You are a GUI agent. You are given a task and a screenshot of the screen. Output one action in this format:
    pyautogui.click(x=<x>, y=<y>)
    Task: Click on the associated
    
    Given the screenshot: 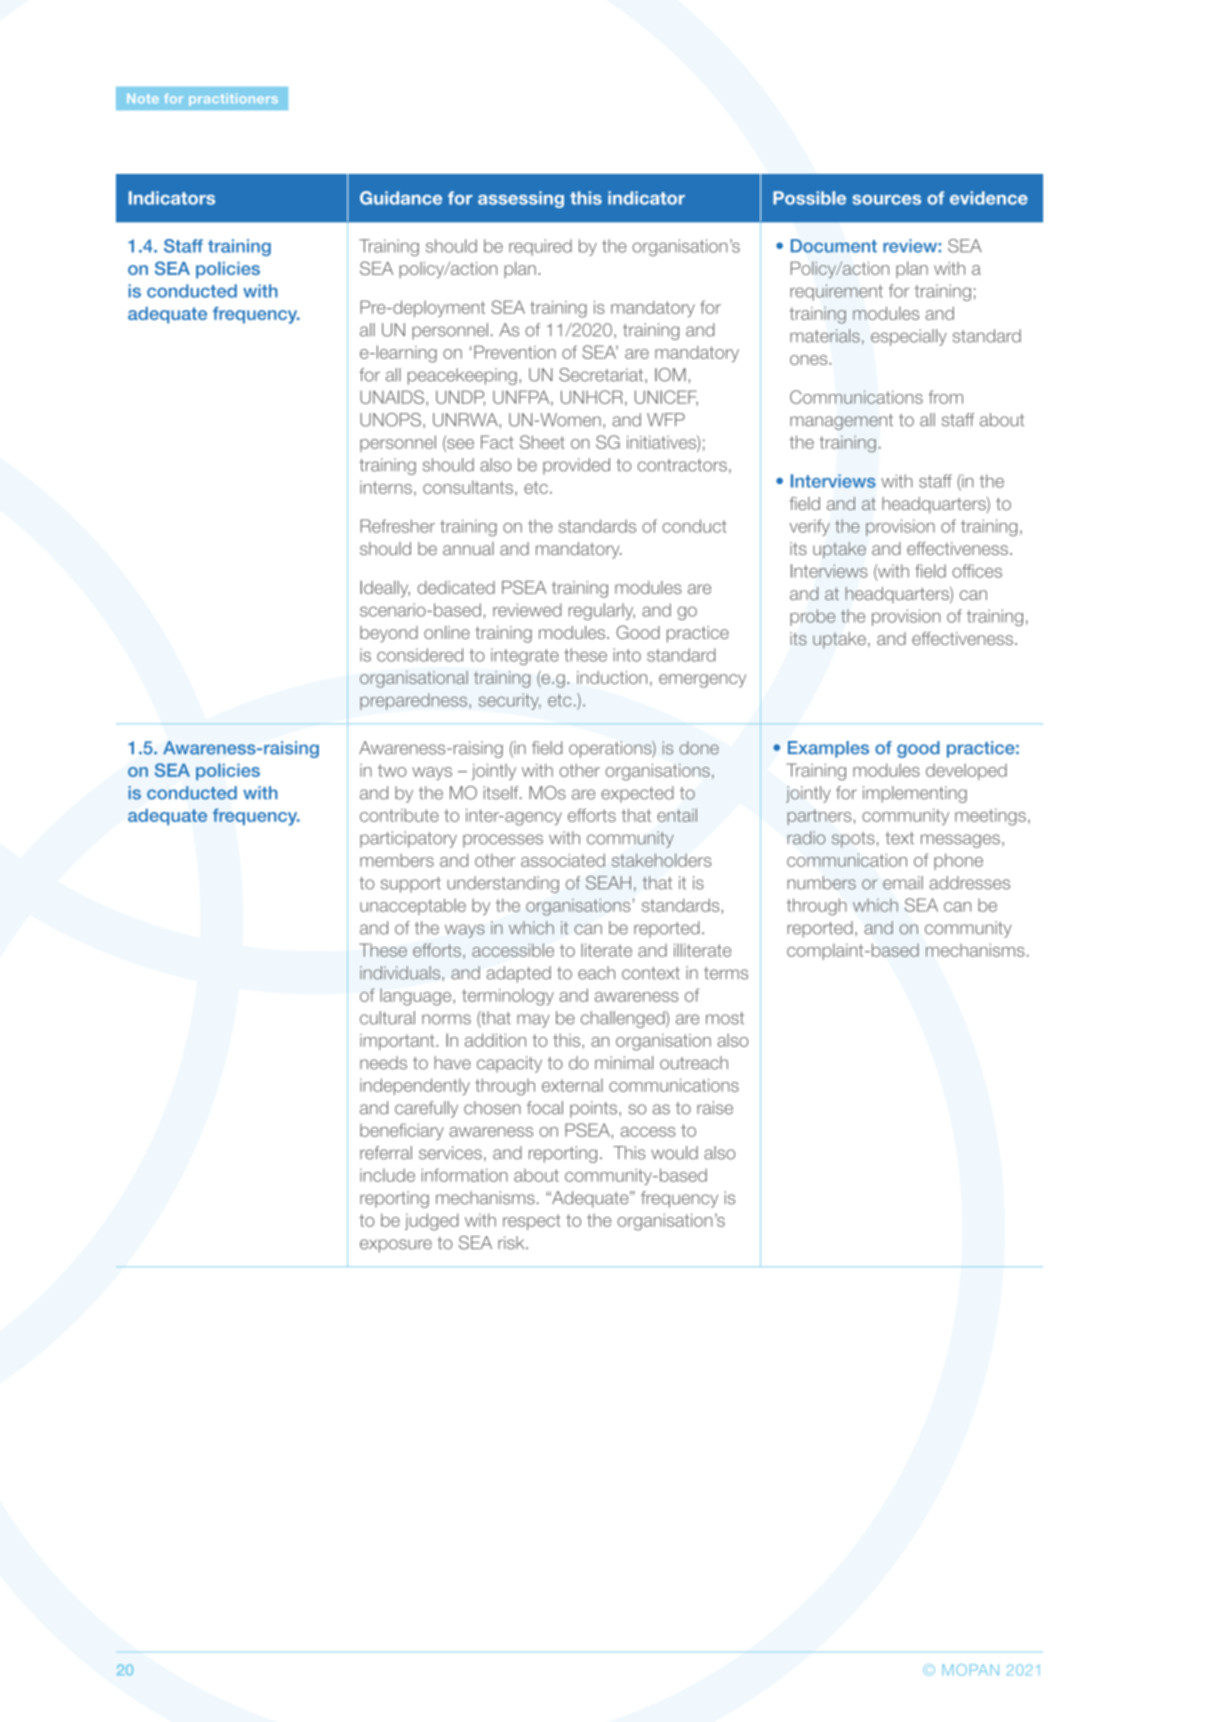 What is the action you would take?
    pyautogui.click(x=563, y=860)
